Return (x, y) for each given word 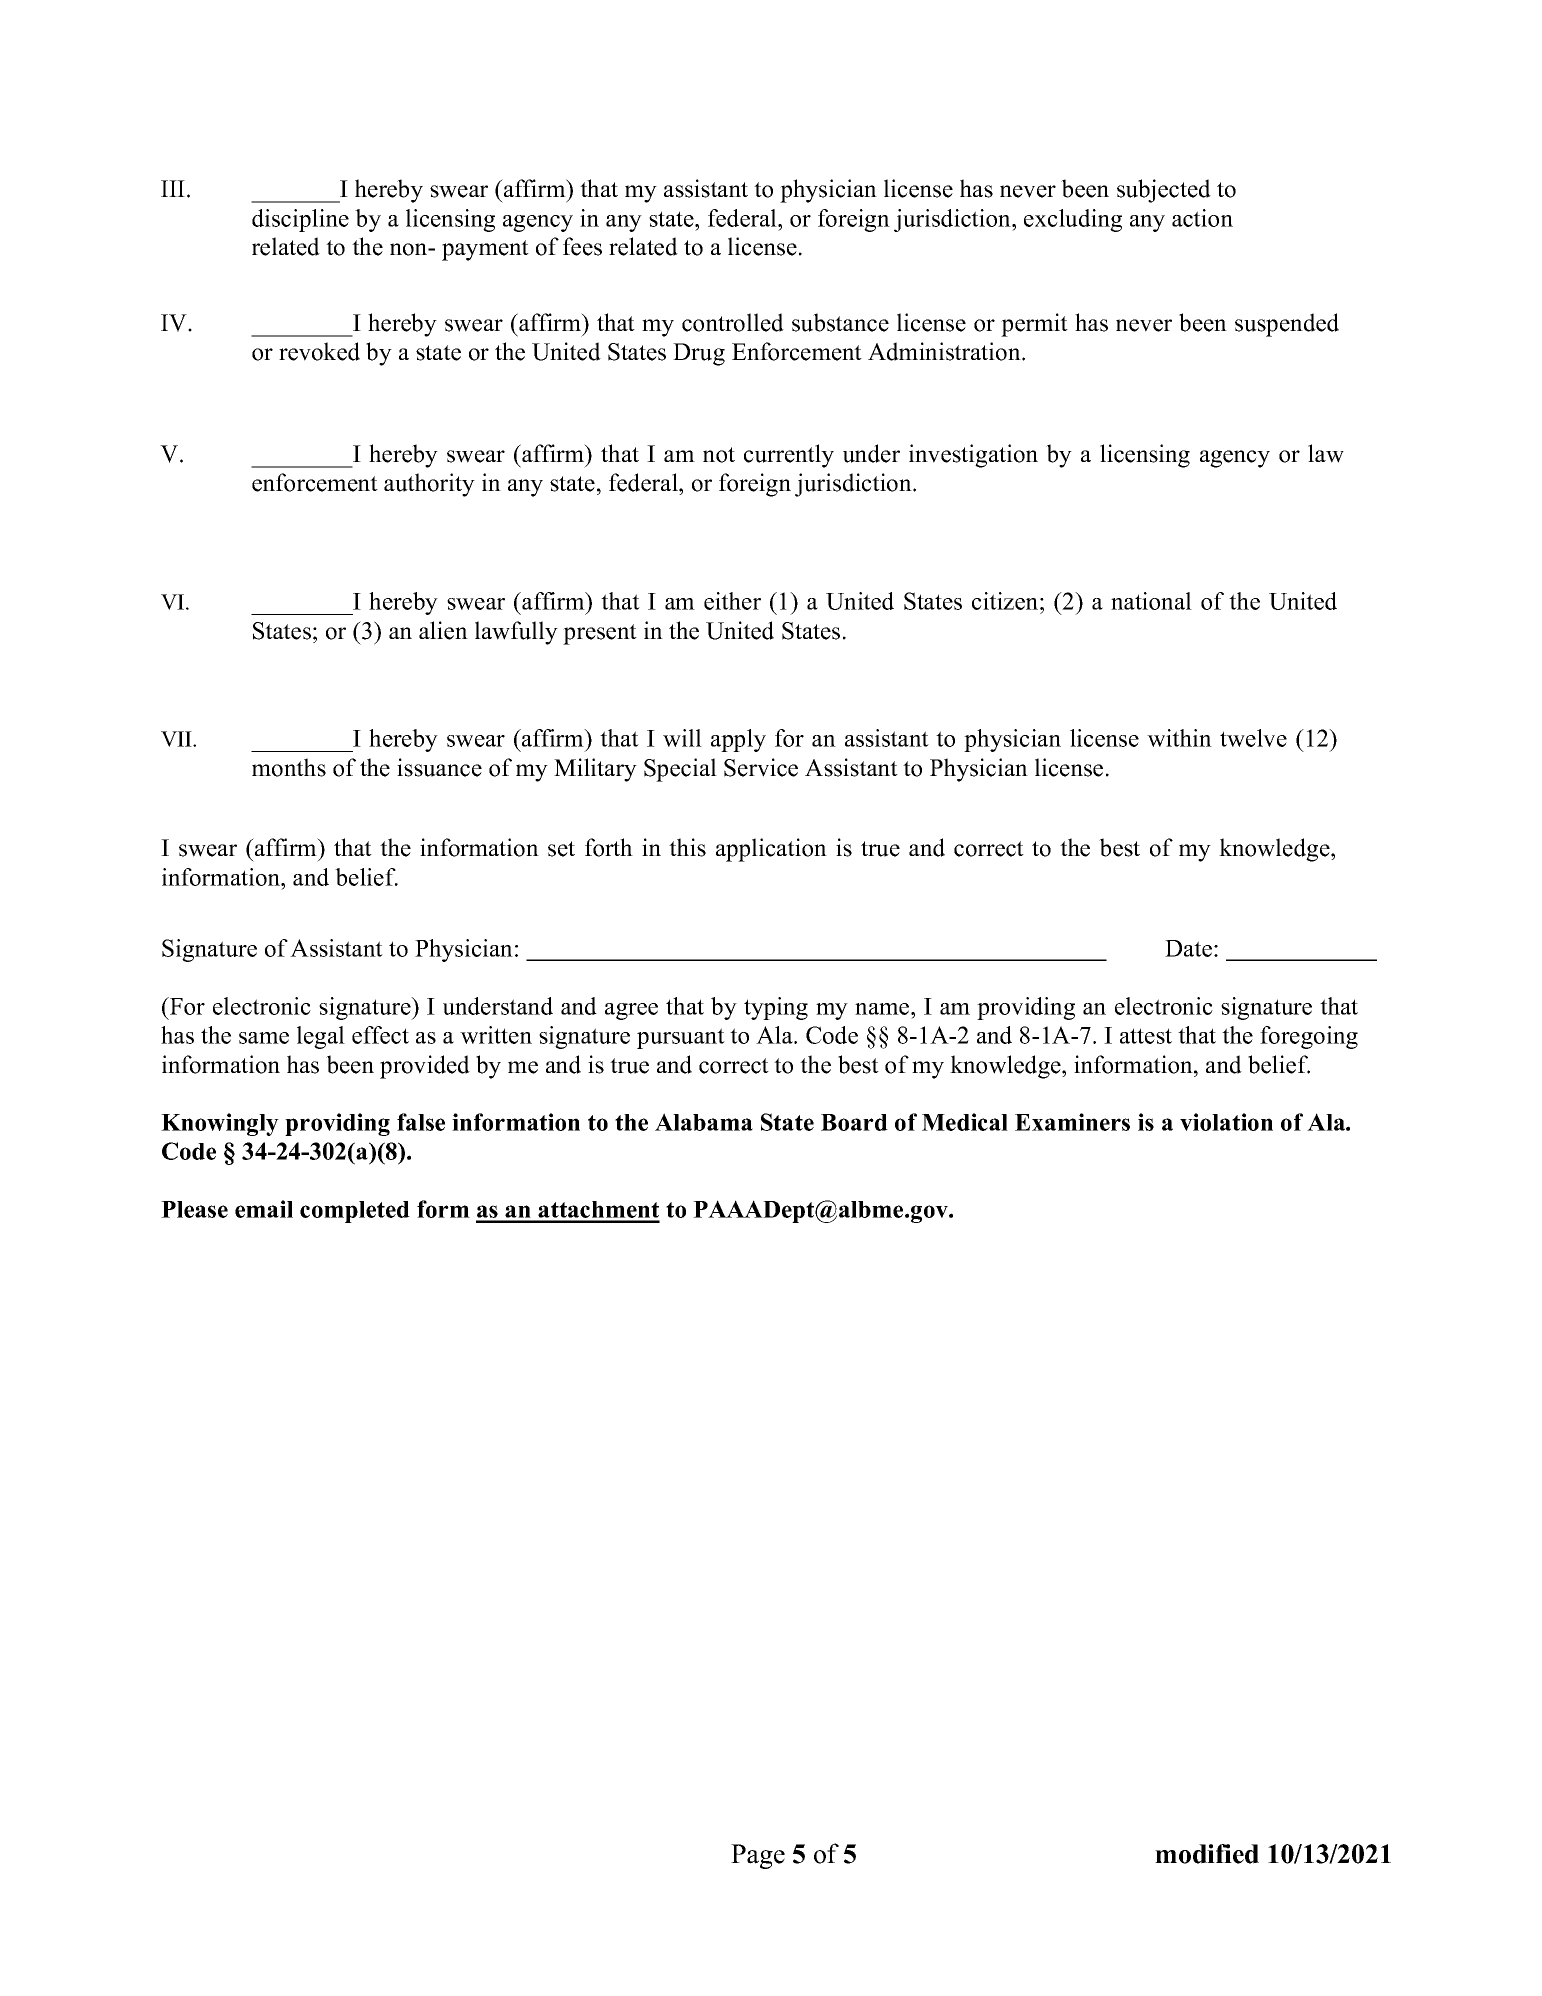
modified (1207, 1854)
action (1202, 218)
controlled (733, 322)
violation (1226, 1122)
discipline (300, 220)
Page (758, 1856)
